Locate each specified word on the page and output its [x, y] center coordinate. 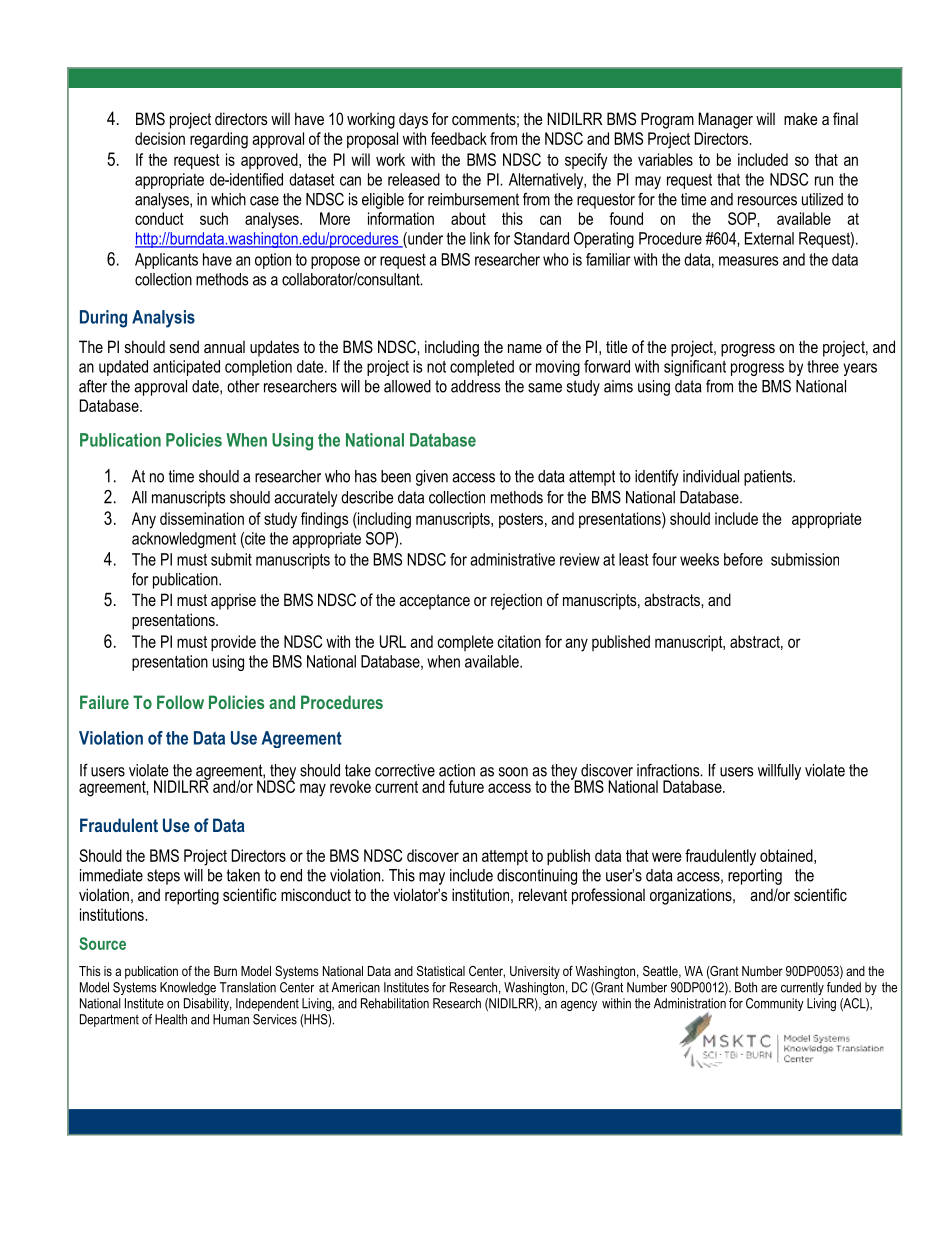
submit [231, 559]
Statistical [441, 971]
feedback [459, 138]
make [801, 118]
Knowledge [188, 988]
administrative [512, 559]
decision [160, 138]
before [743, 559]
